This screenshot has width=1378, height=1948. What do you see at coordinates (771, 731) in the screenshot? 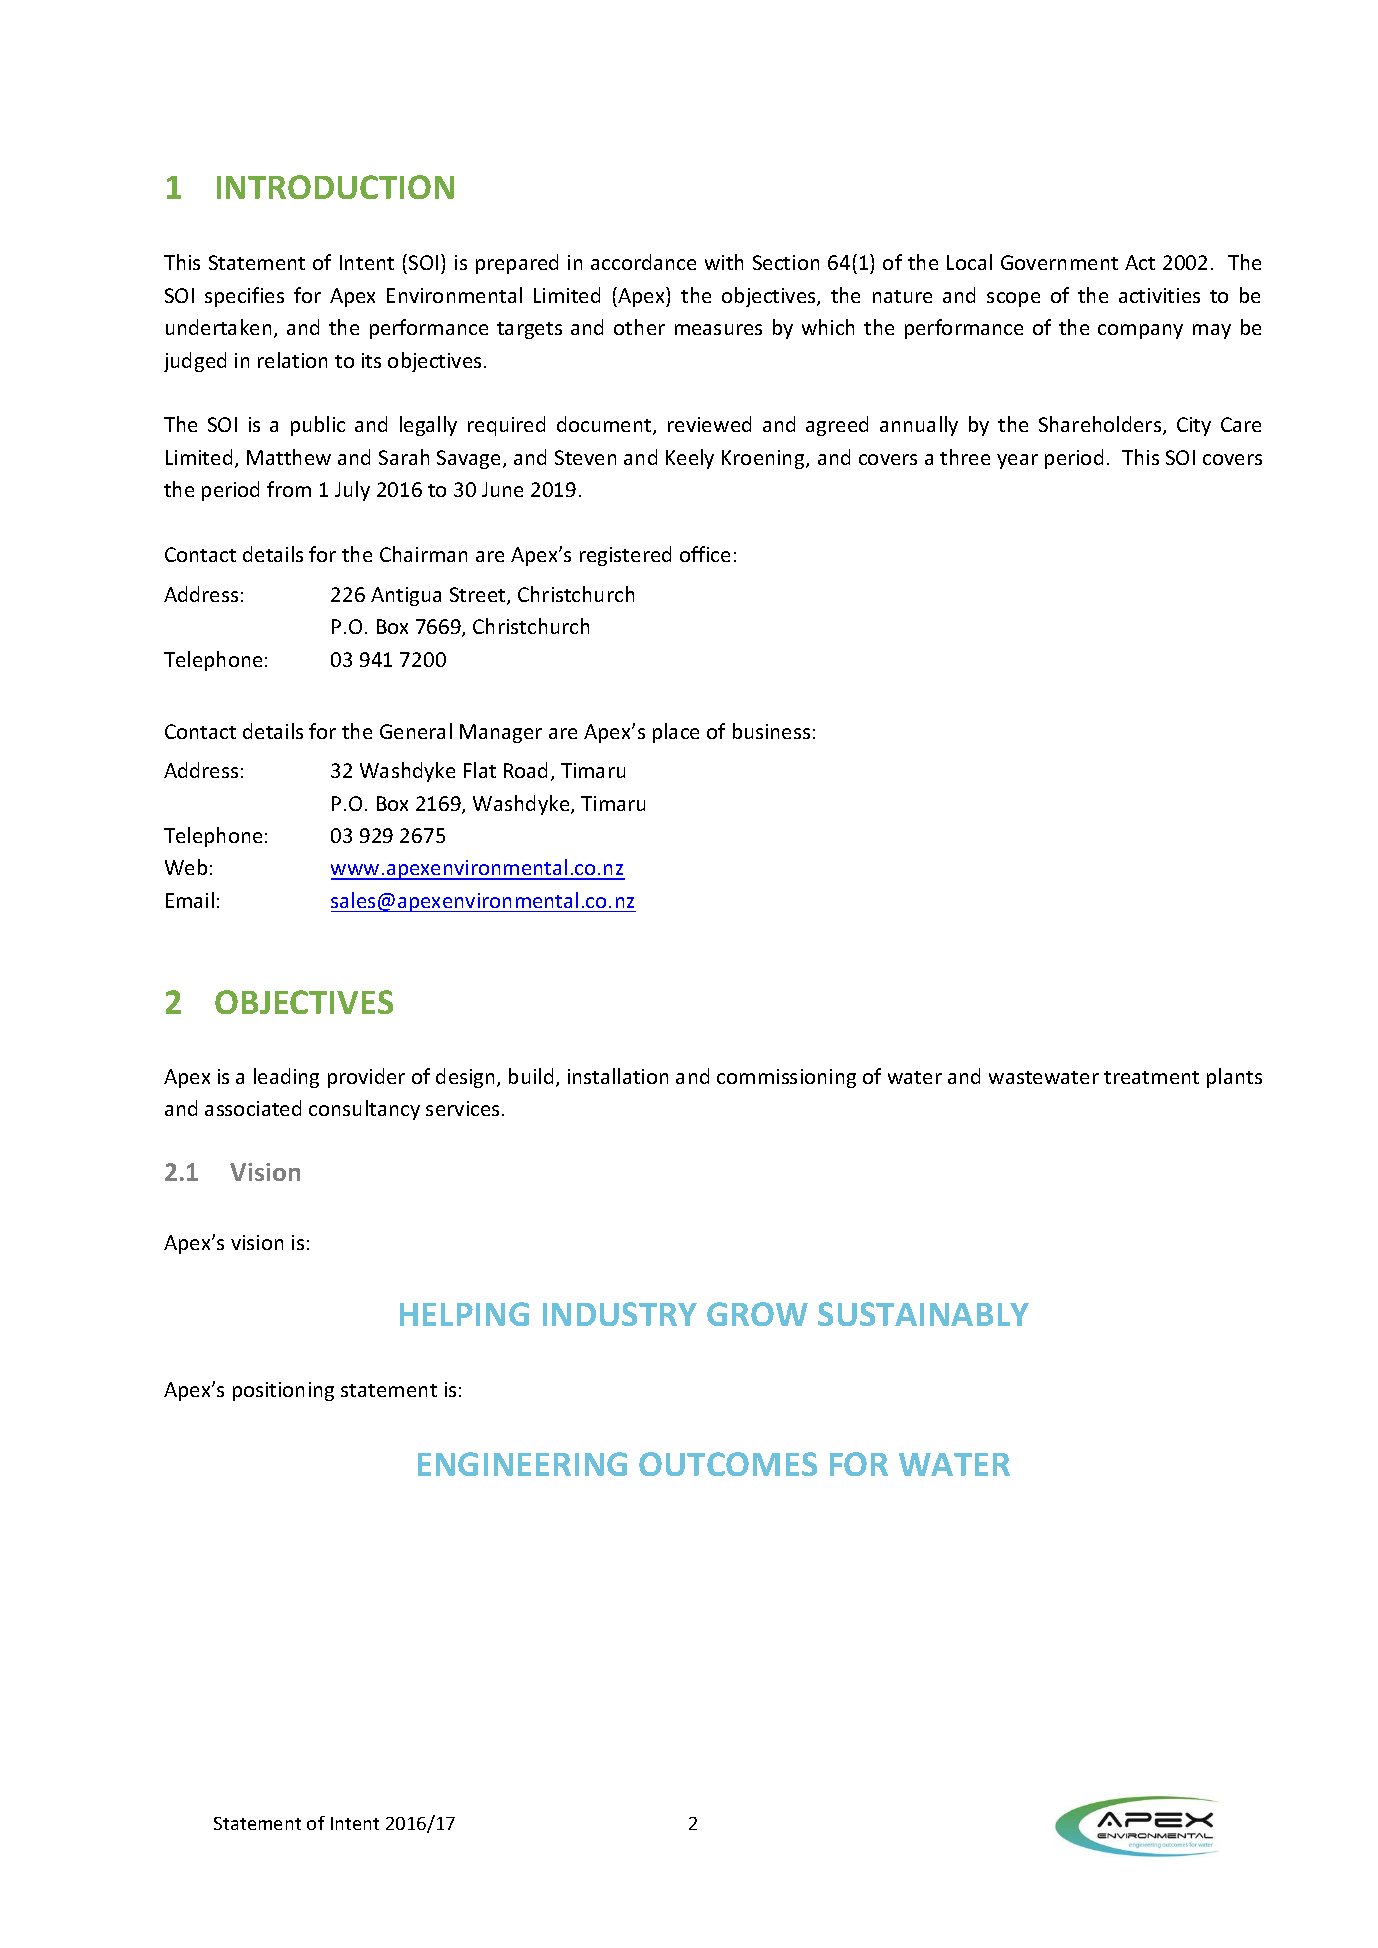
I see `business` at bounding box center [771, 731].
